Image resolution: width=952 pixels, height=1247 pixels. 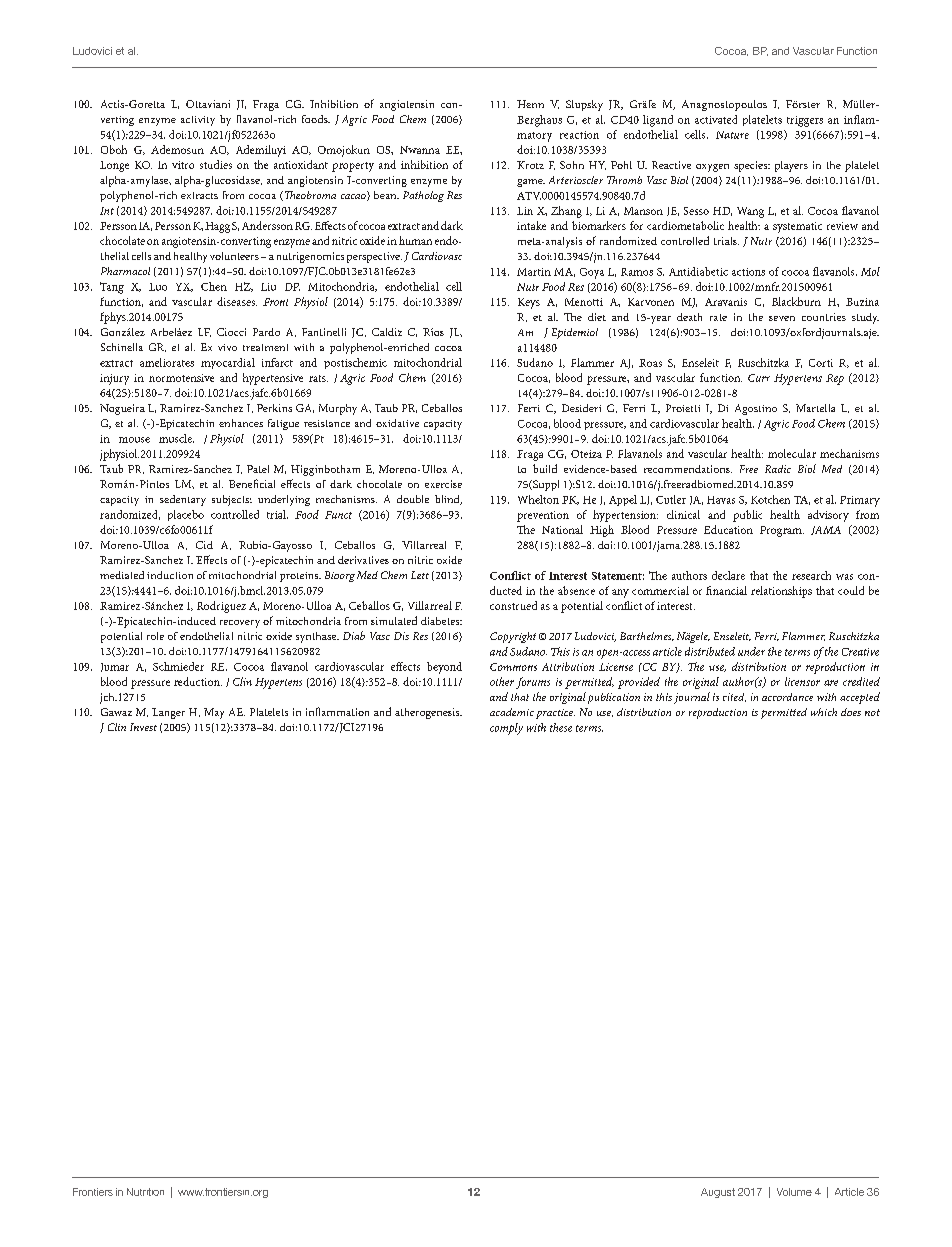 I want to click on Volume, so click(x=794, y=1192).
